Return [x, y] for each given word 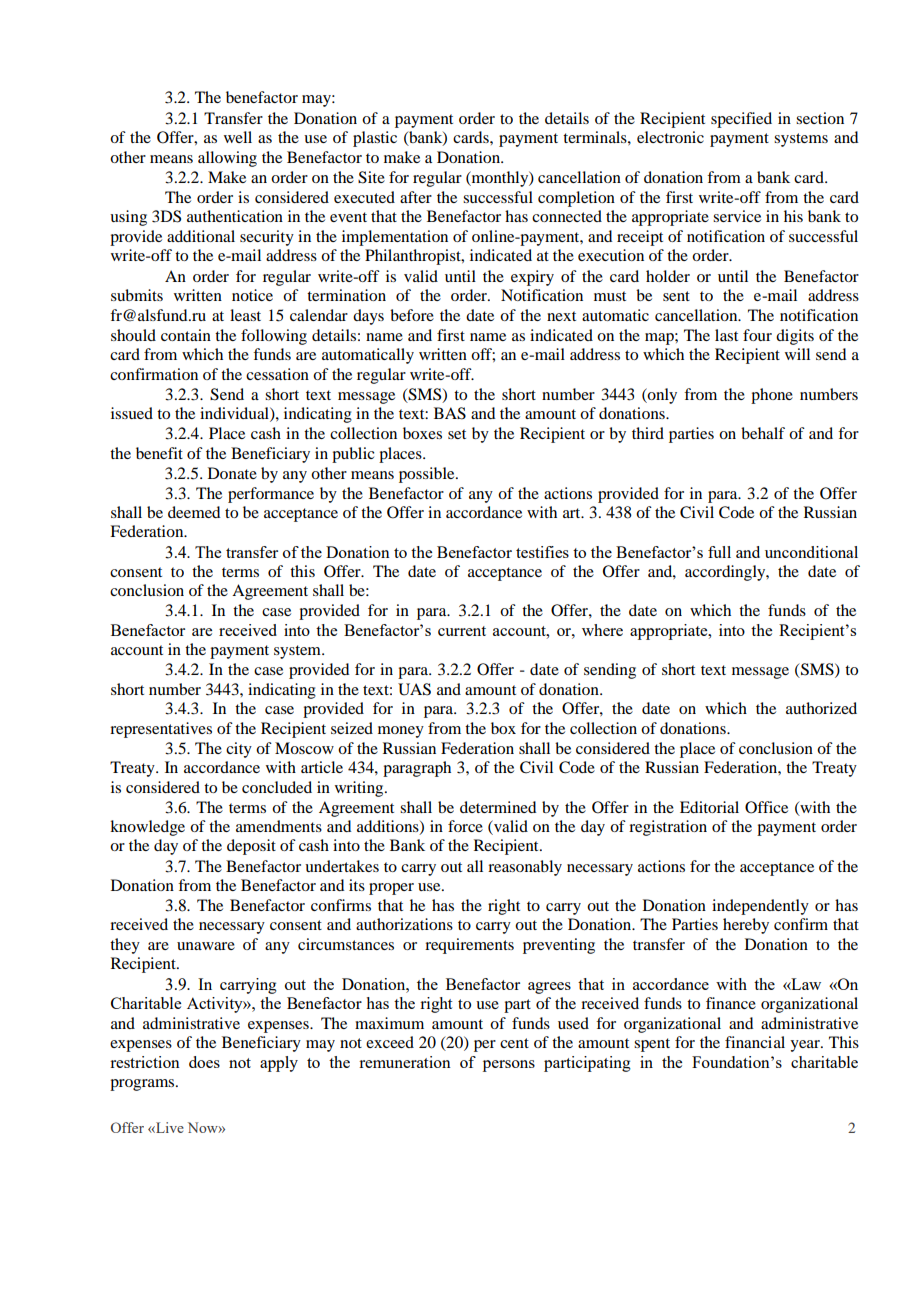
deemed [194, 512]
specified [741, 120]
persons [509, 1066]
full [719, 552]
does [204, 1062]
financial [755, 1042]
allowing [227, 159]
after [416, 197]
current [462, 631]
